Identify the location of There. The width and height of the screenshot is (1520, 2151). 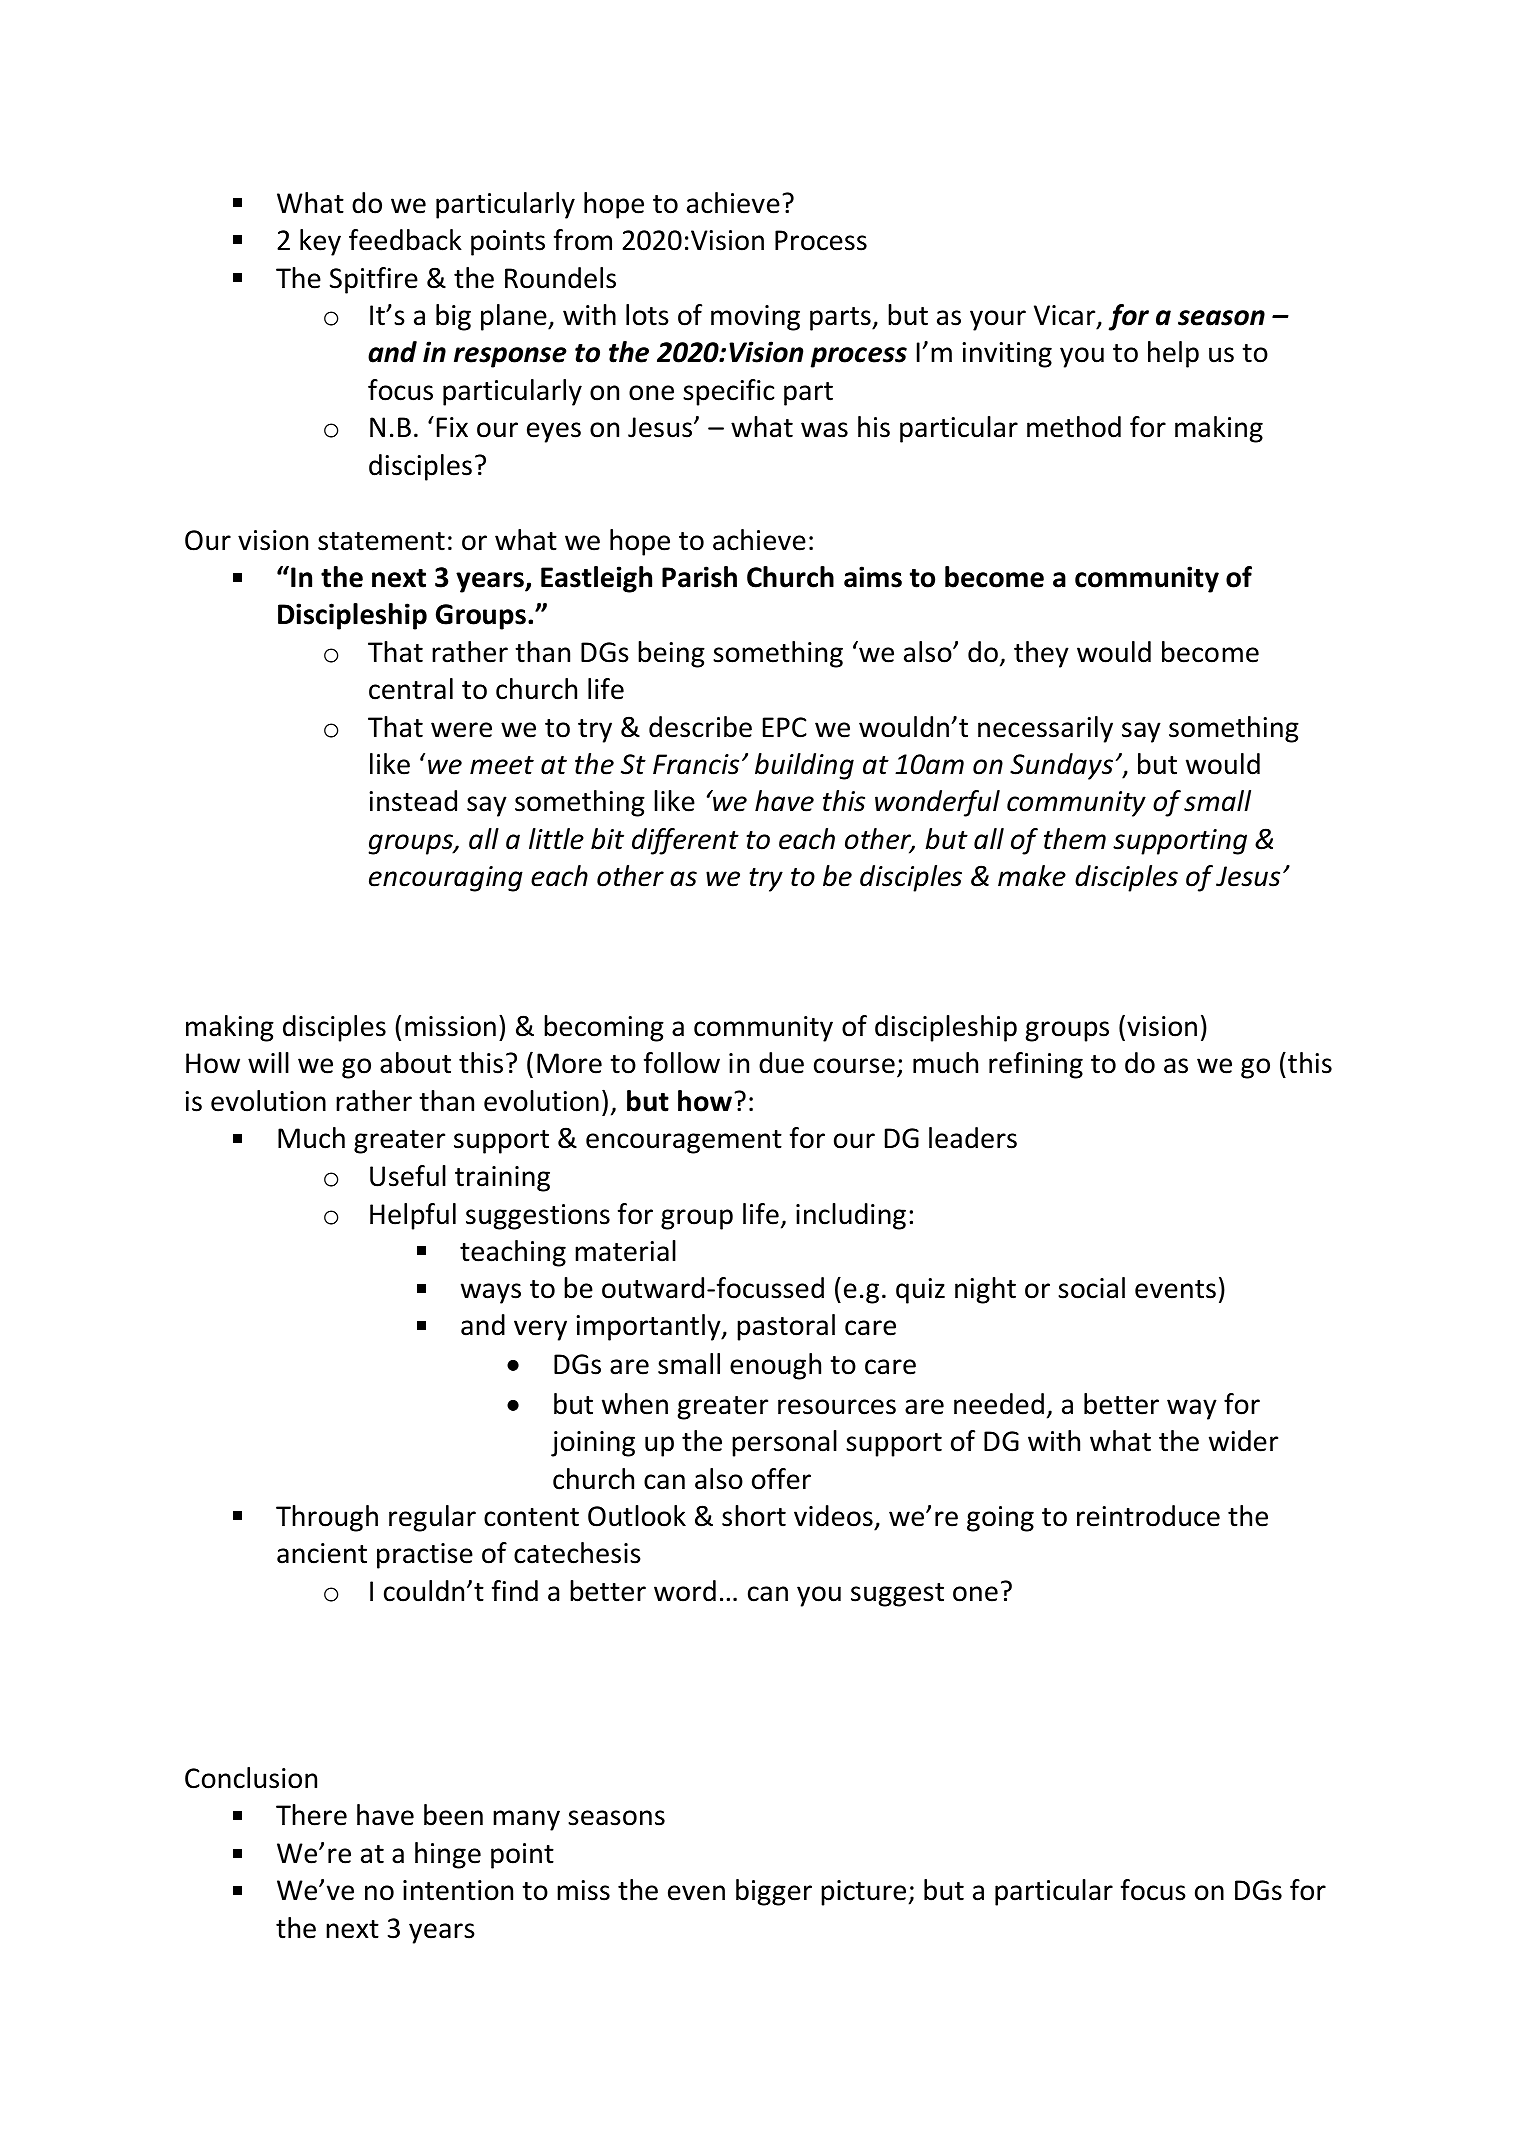
(311, 1815).
